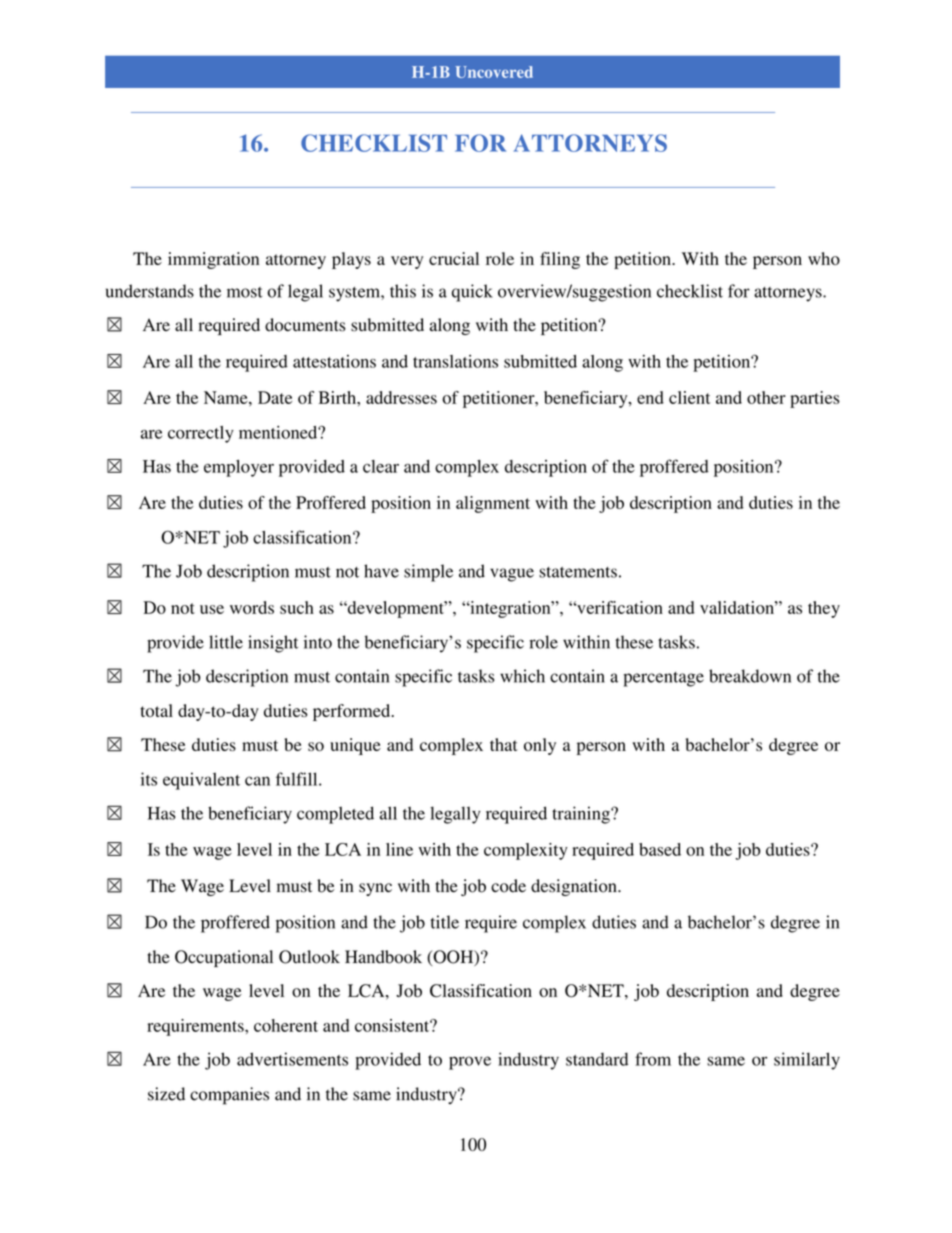 The width and height of the document is (952, 1233). What do you see at coordinates (470, 1063) in the document?
I see `prove` at bounding box center [470, 1063].
